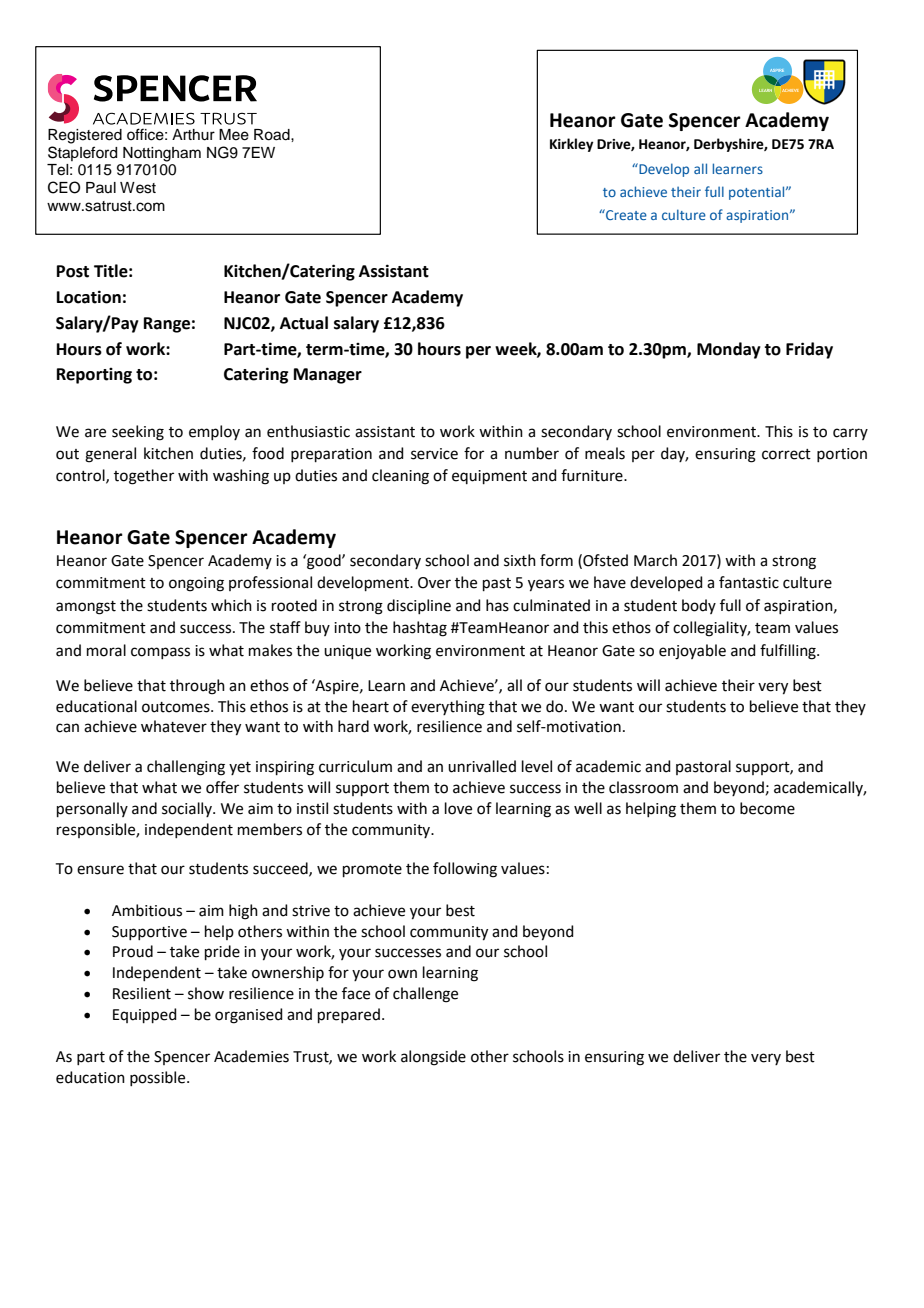 Image resolution: width=924 pixels, height=1308 pixels. Describe the element at coordinates (789, 652) in the document. I see `fulfilling` at that location.
